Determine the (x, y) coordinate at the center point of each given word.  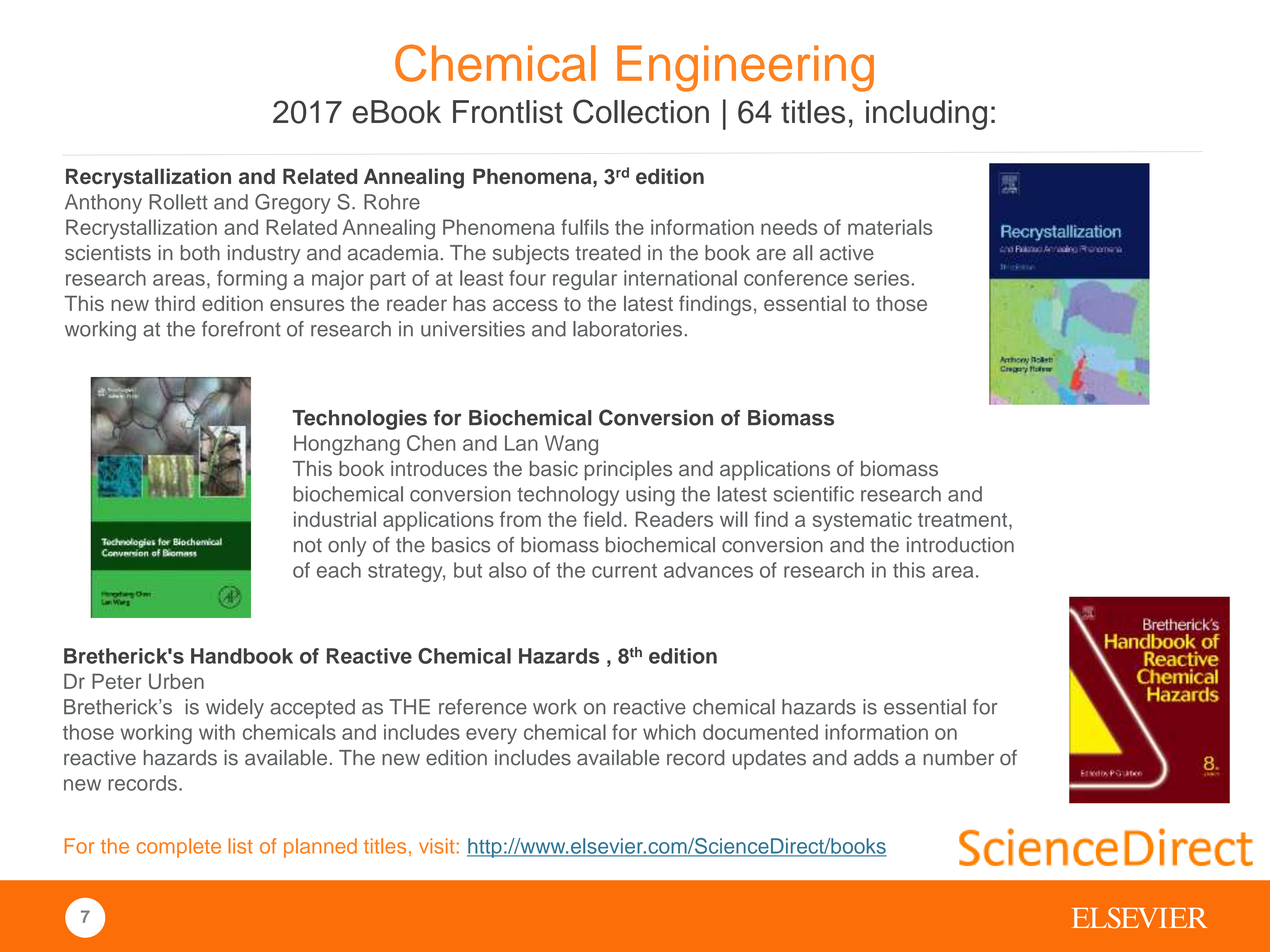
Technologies (360, 420)
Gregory (293, 204)
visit (436, 846)
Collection (641, 111)
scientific (813, 494)
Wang (571, 445)
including (926, 115)
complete (179, 848)
